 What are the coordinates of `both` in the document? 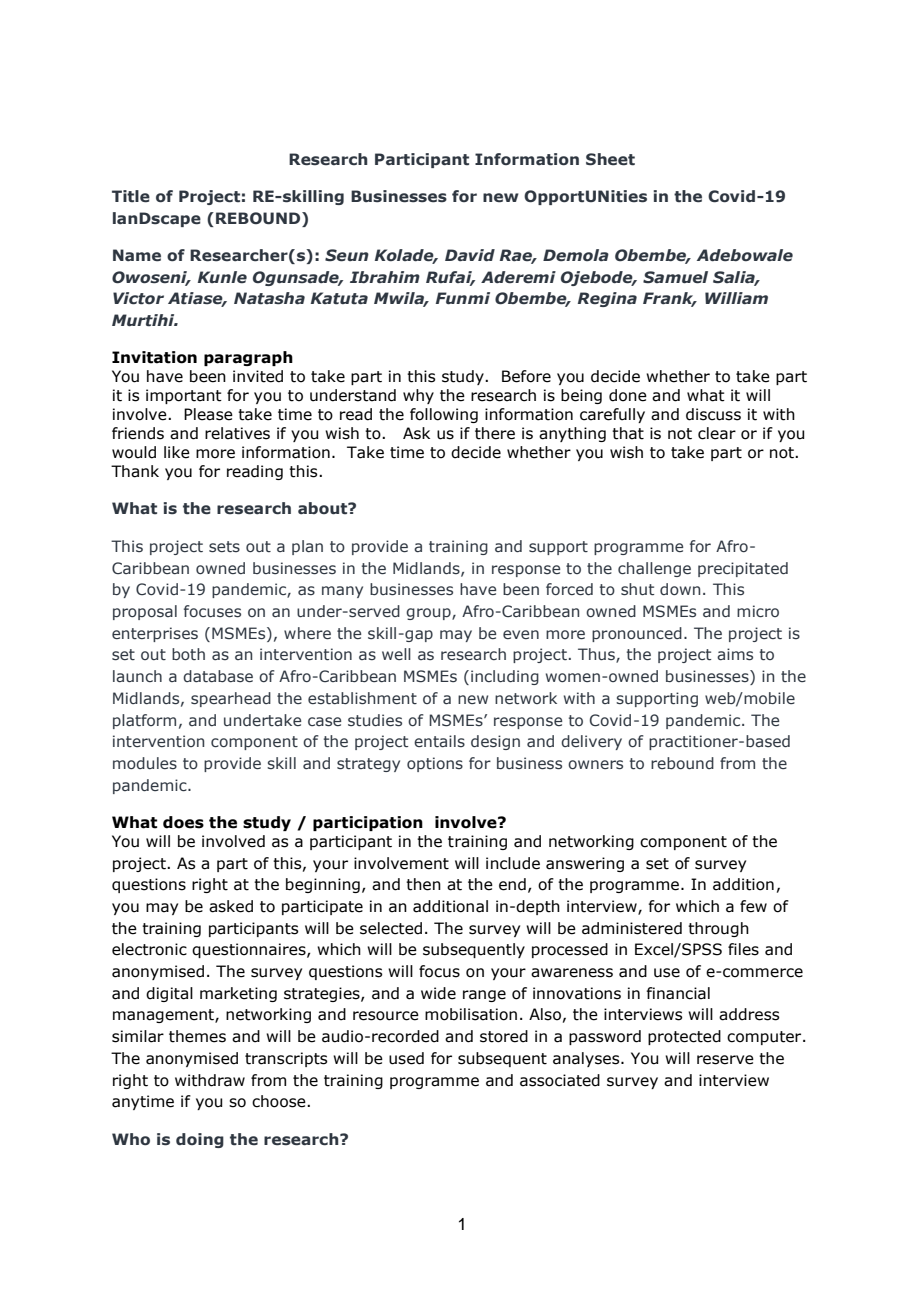 It's located at (188, 654).
